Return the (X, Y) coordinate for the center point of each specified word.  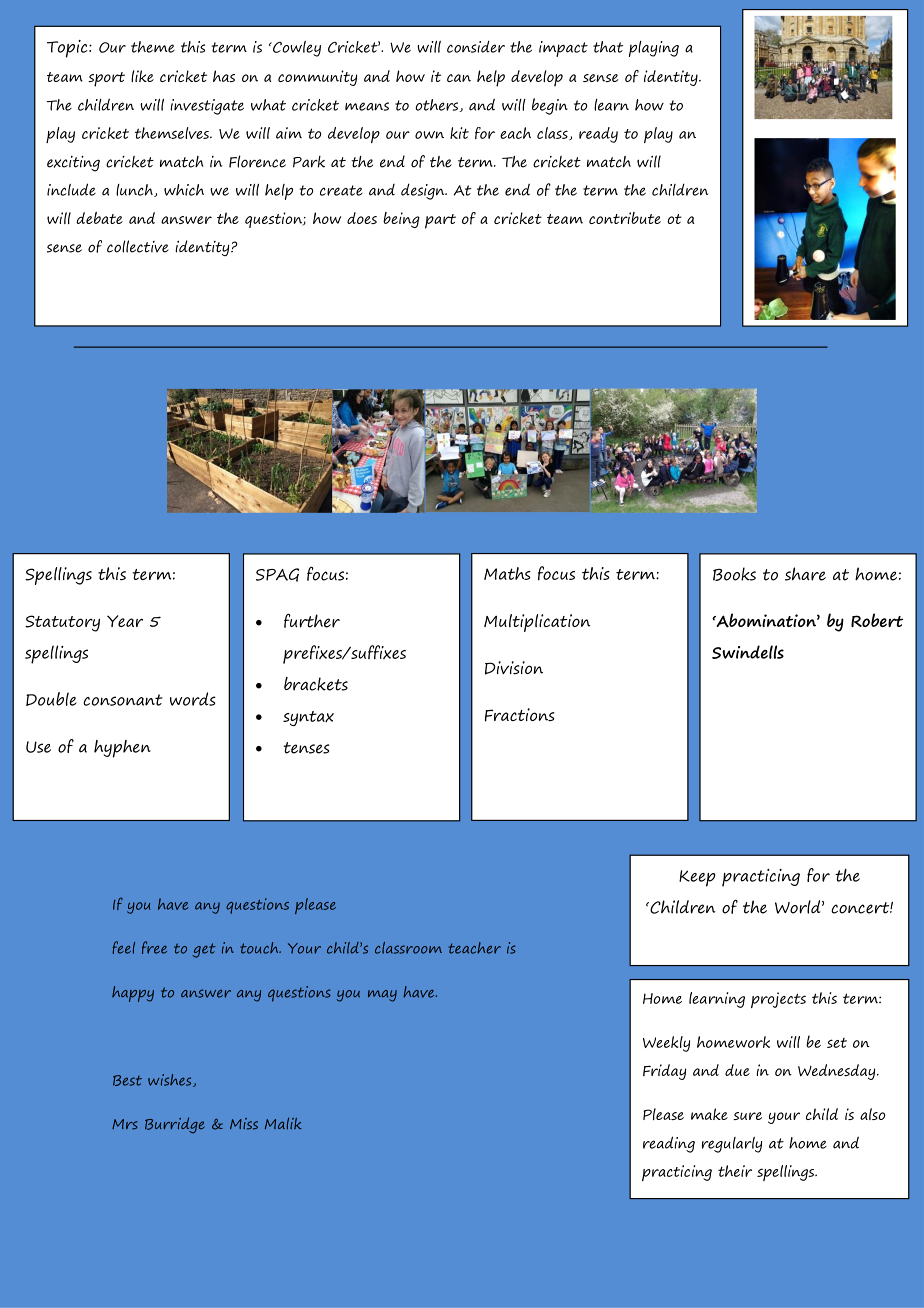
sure (747, 1116)
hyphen (122, 749)
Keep (697, 878)
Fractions (519, 715)
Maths (507, 573)
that (608, 47)
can (459, 78)
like (142, 76)
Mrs (125, 1124)
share (805, 574)
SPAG (277, 575)
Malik (283, 1123)
